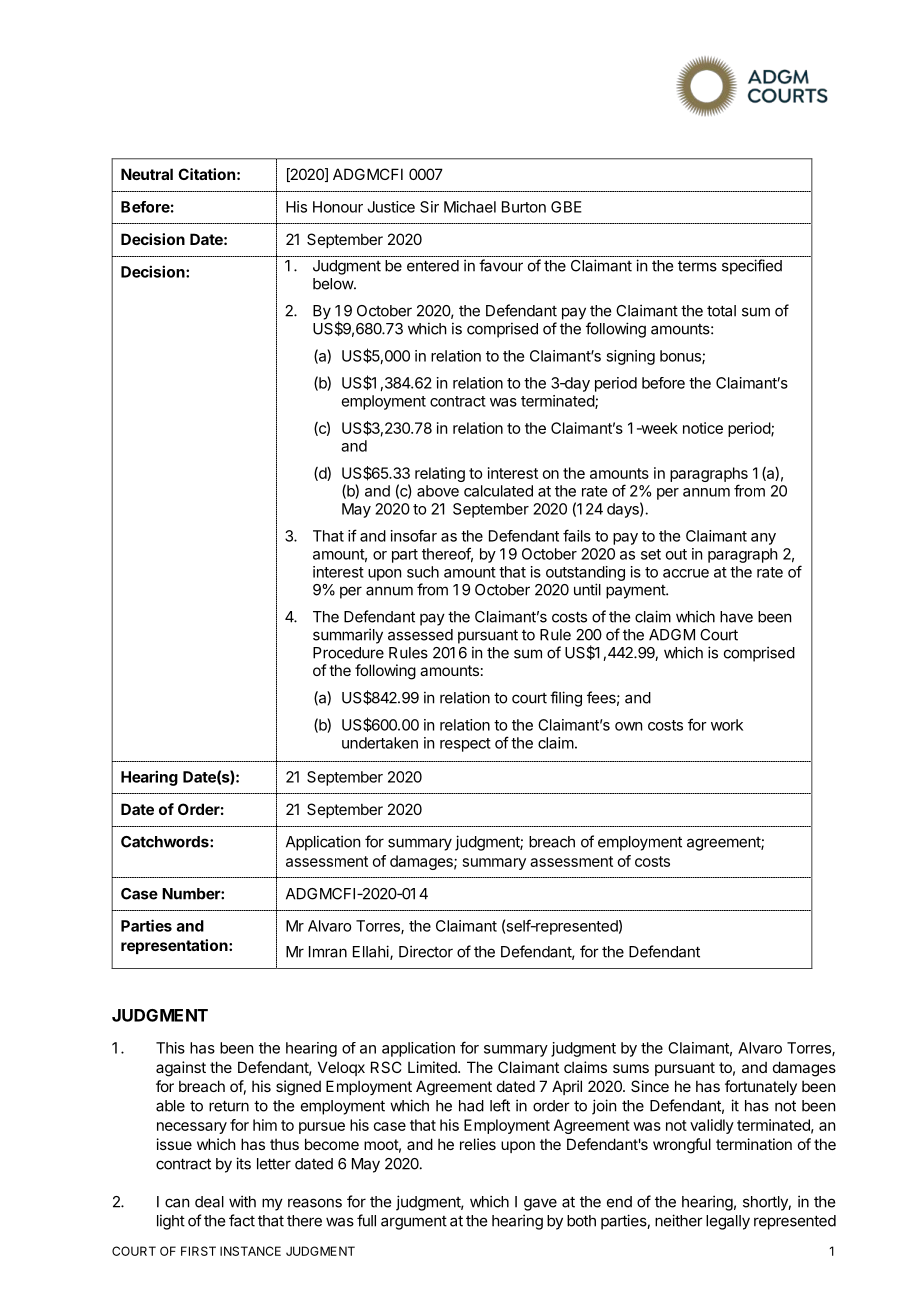 The width and height of the image is (924, 1308). I want to click on representation, so click(175, 946).
